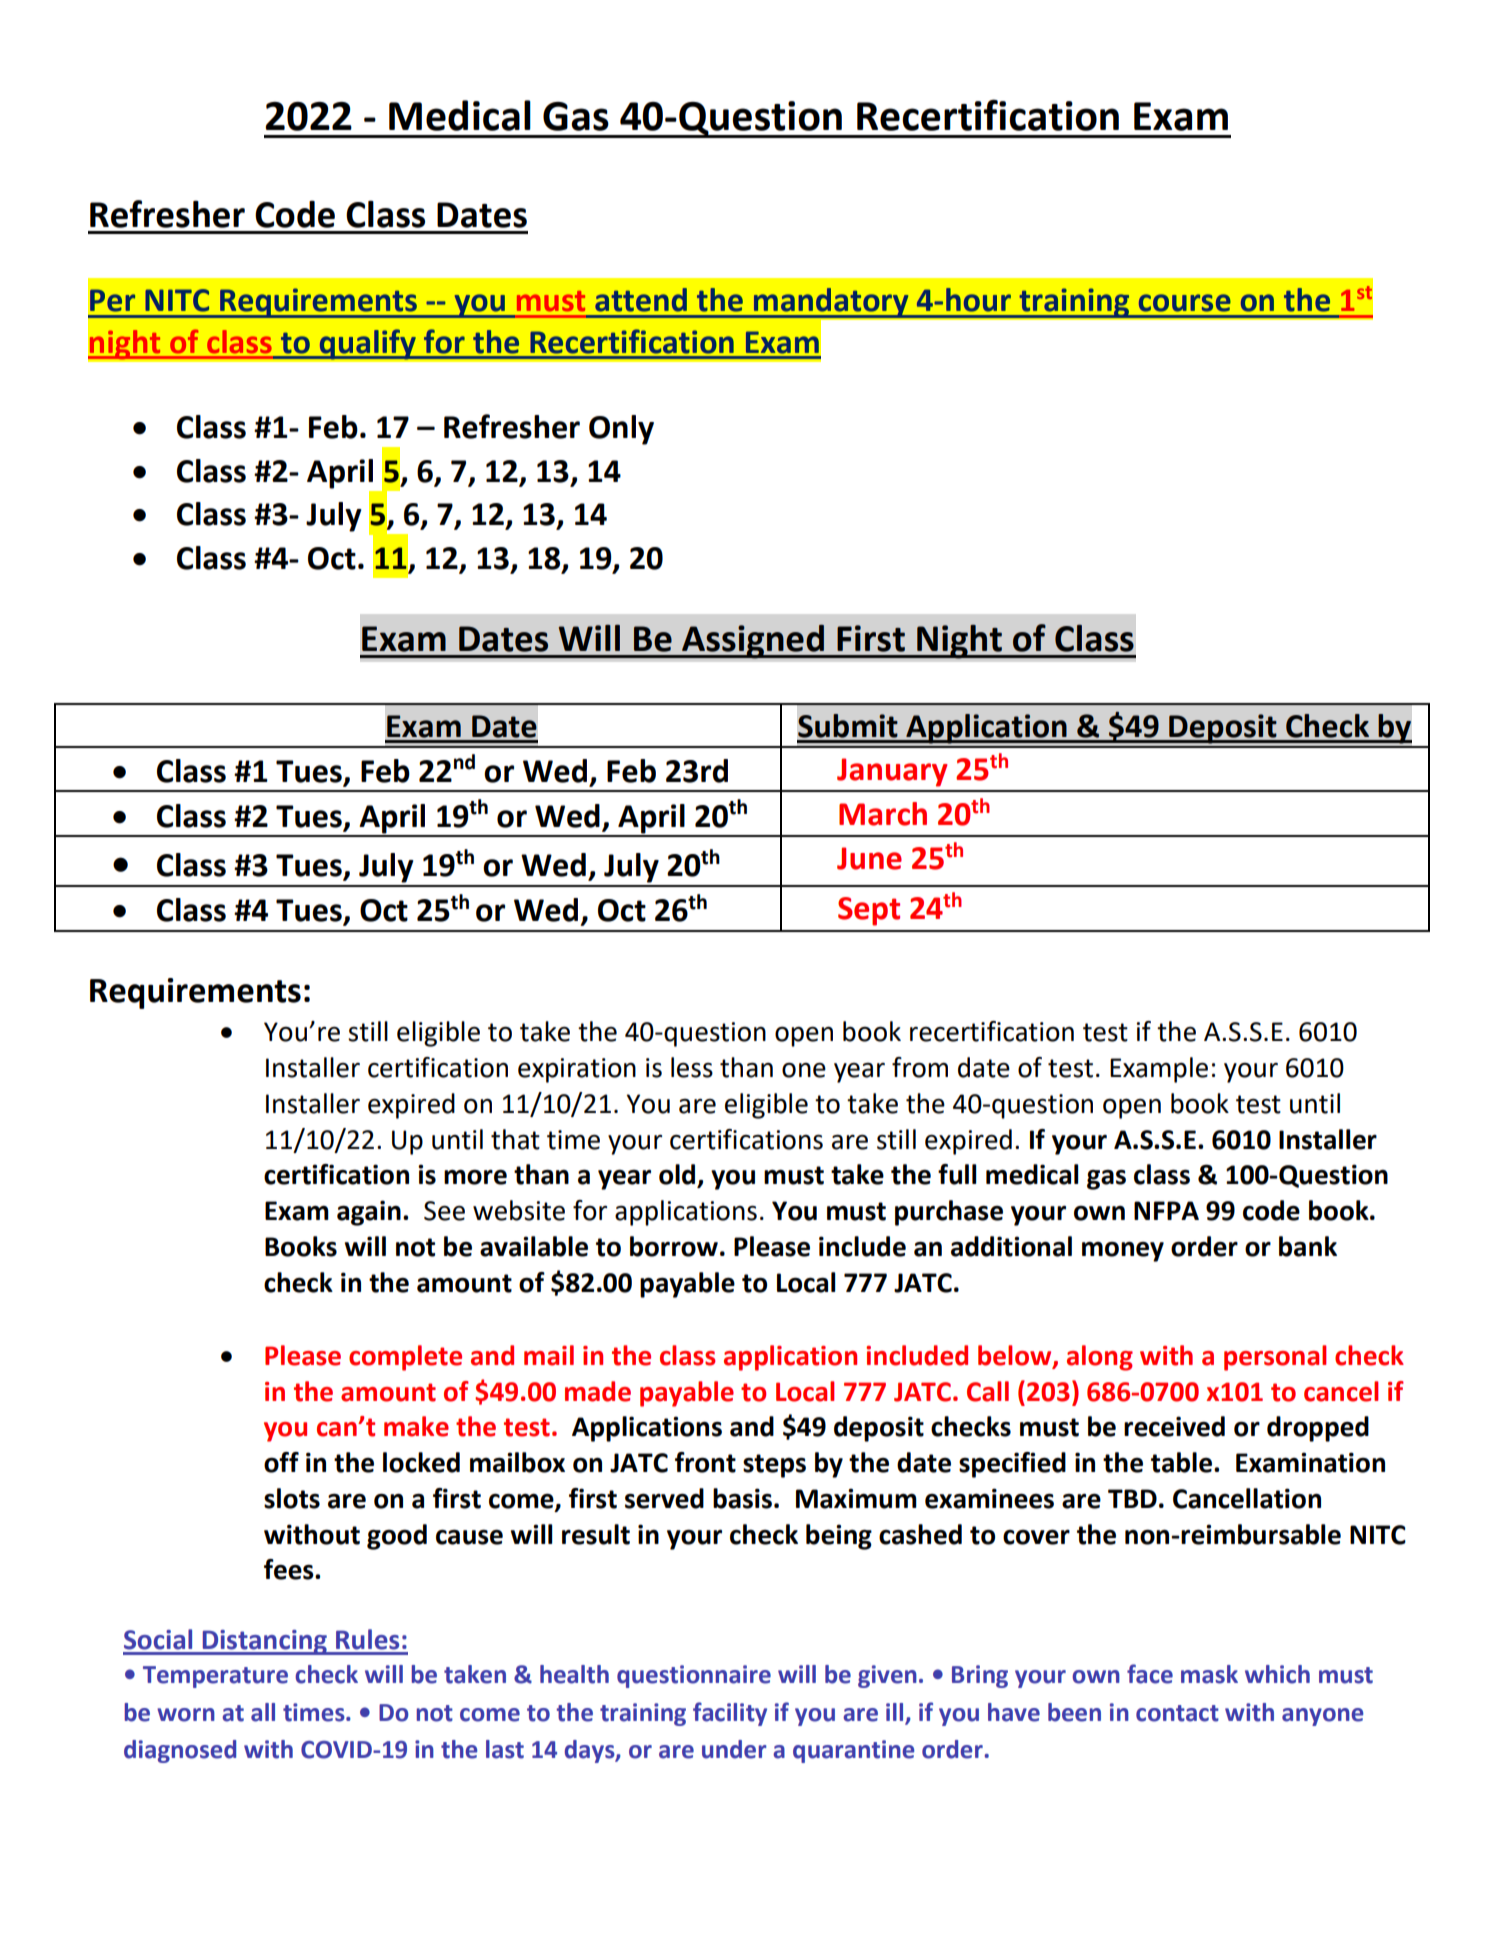 This page has width=1495, height=1934. Describe the element at coordinates (641, 300) in the page. I see `attend` at that location.
